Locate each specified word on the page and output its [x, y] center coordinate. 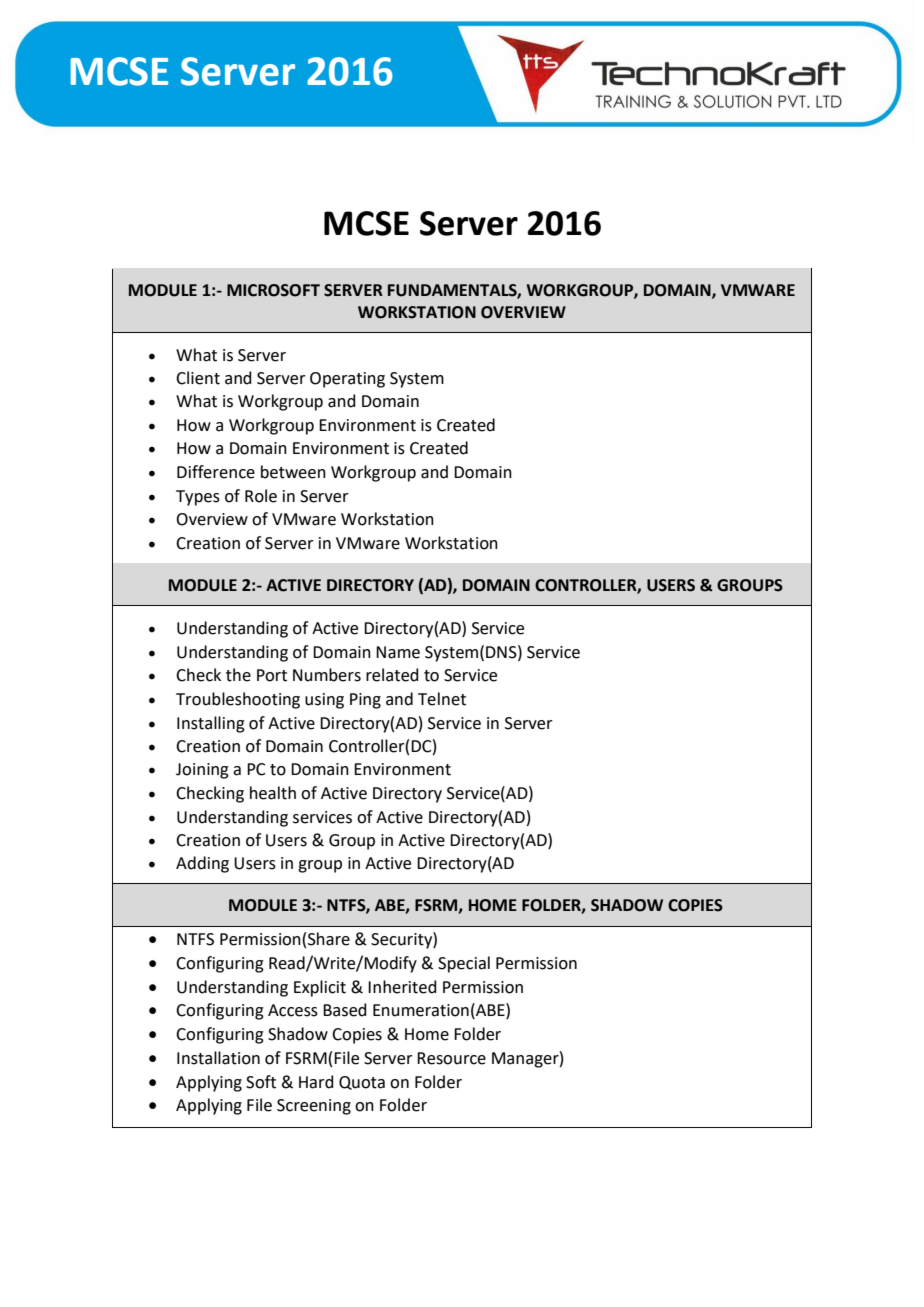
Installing [211, 724]
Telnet [442, 699]
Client [198, 378]
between [293, 472]
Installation [218, 1058]
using [324, 701]
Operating [347, 380]
